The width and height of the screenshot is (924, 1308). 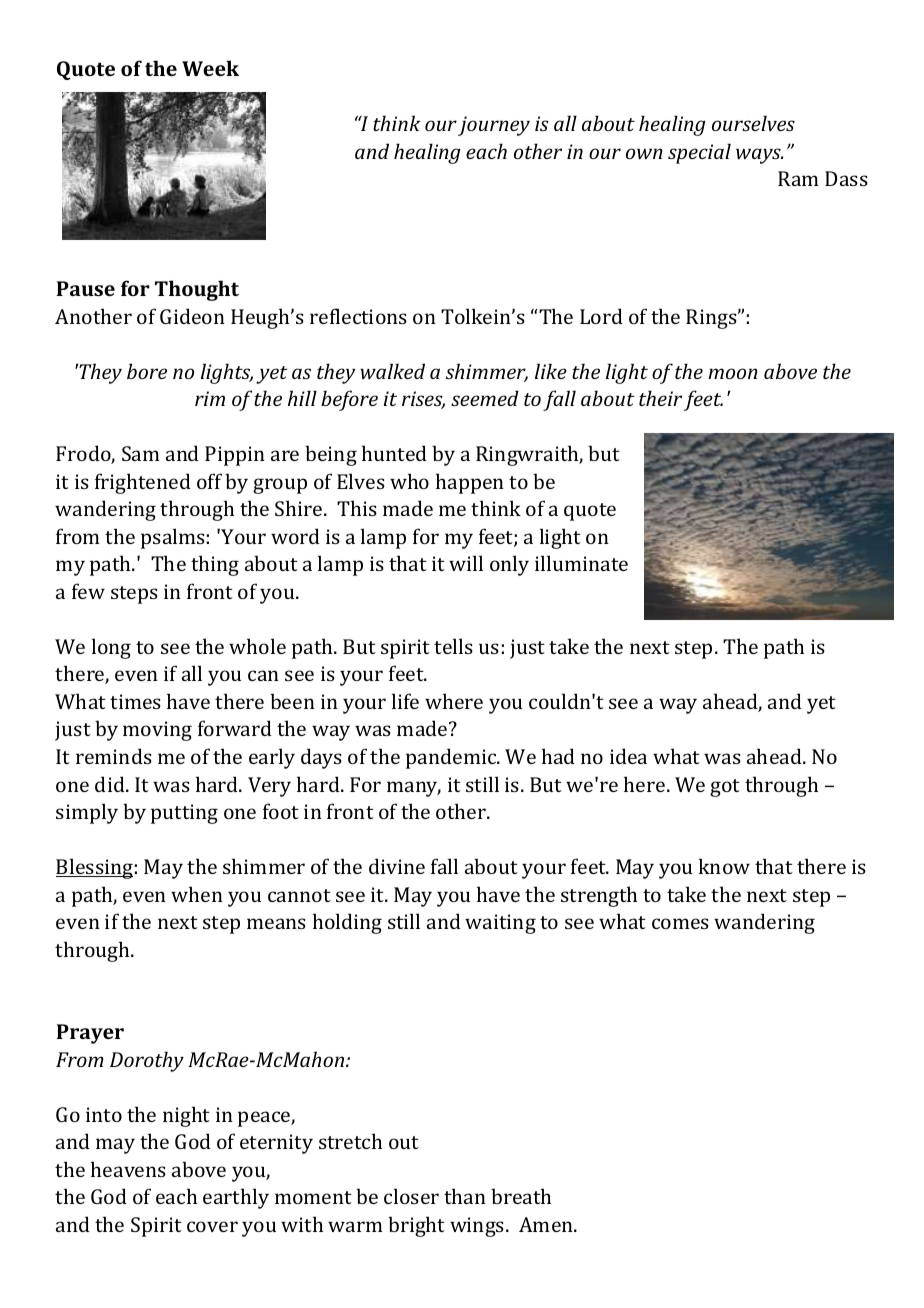 What do you see at coordinates (547, 1224) in the screenshot?
I see `Amen` at bounding box center [547, 1224].
